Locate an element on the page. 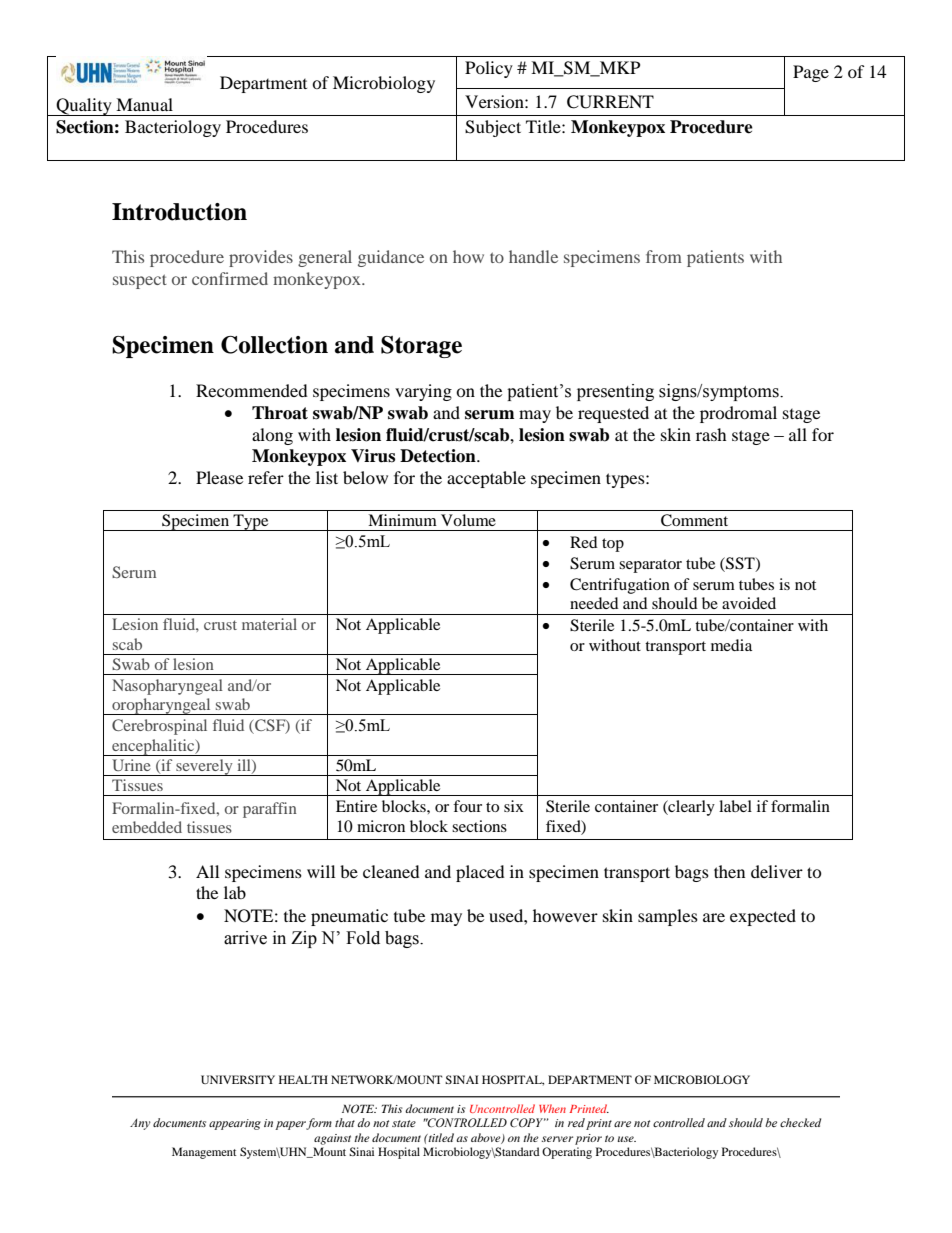 The image size is (952, 1233). avoided is located at coordinates (749, 603).
